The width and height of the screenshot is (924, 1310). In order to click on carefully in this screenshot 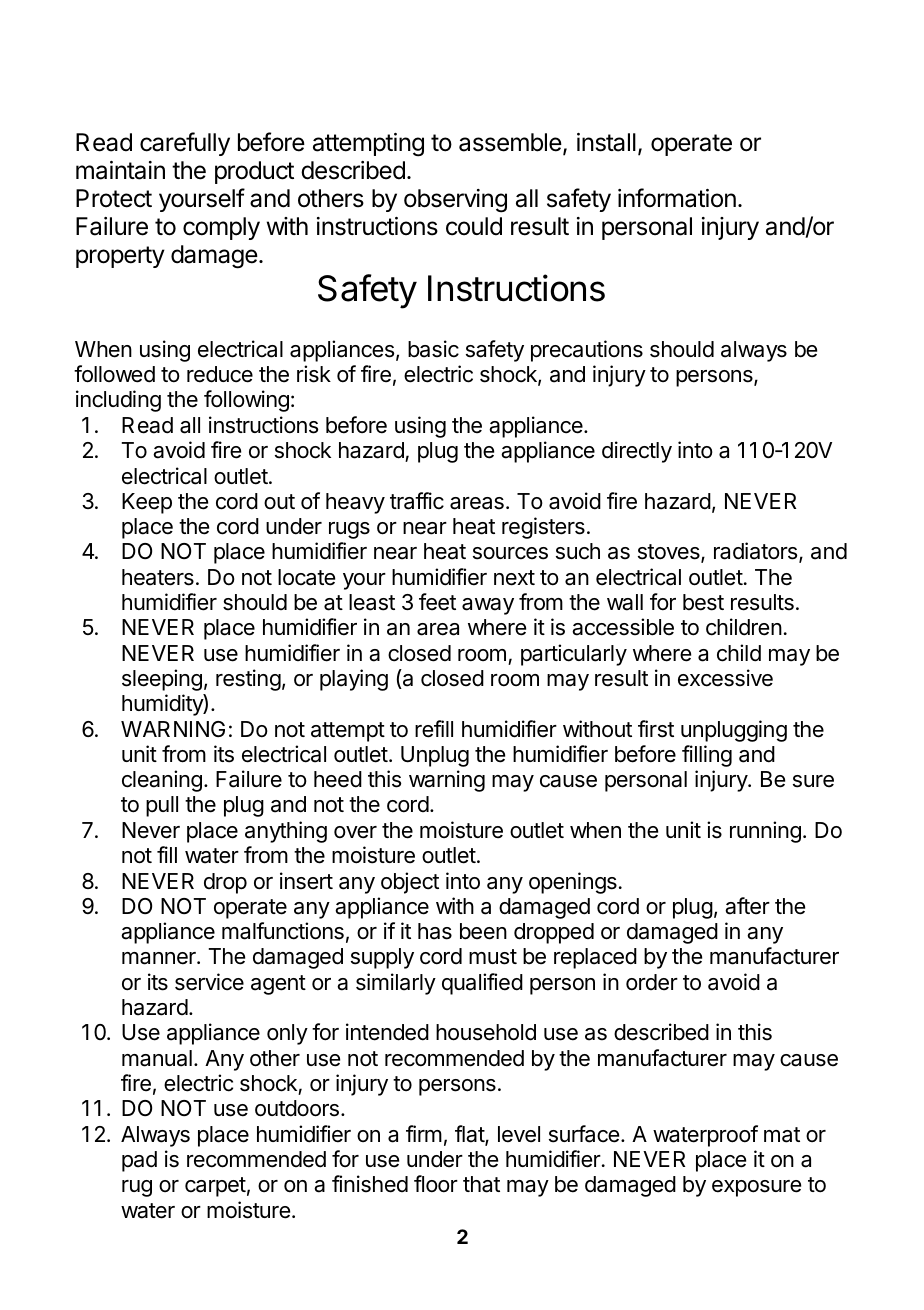, I will do `click(185, 144)`.
